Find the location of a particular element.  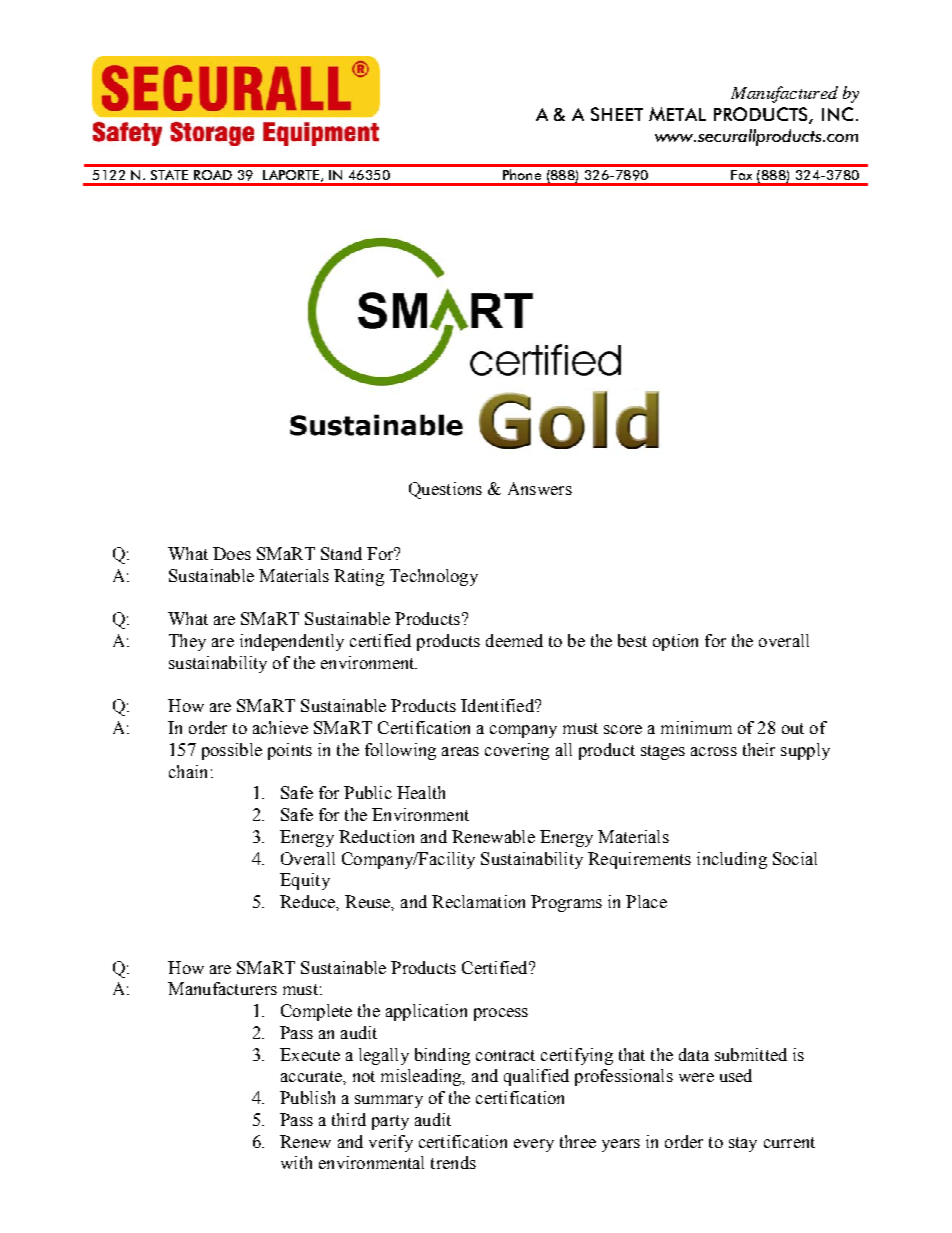

SHEET is located at coordinates (617, 114).
